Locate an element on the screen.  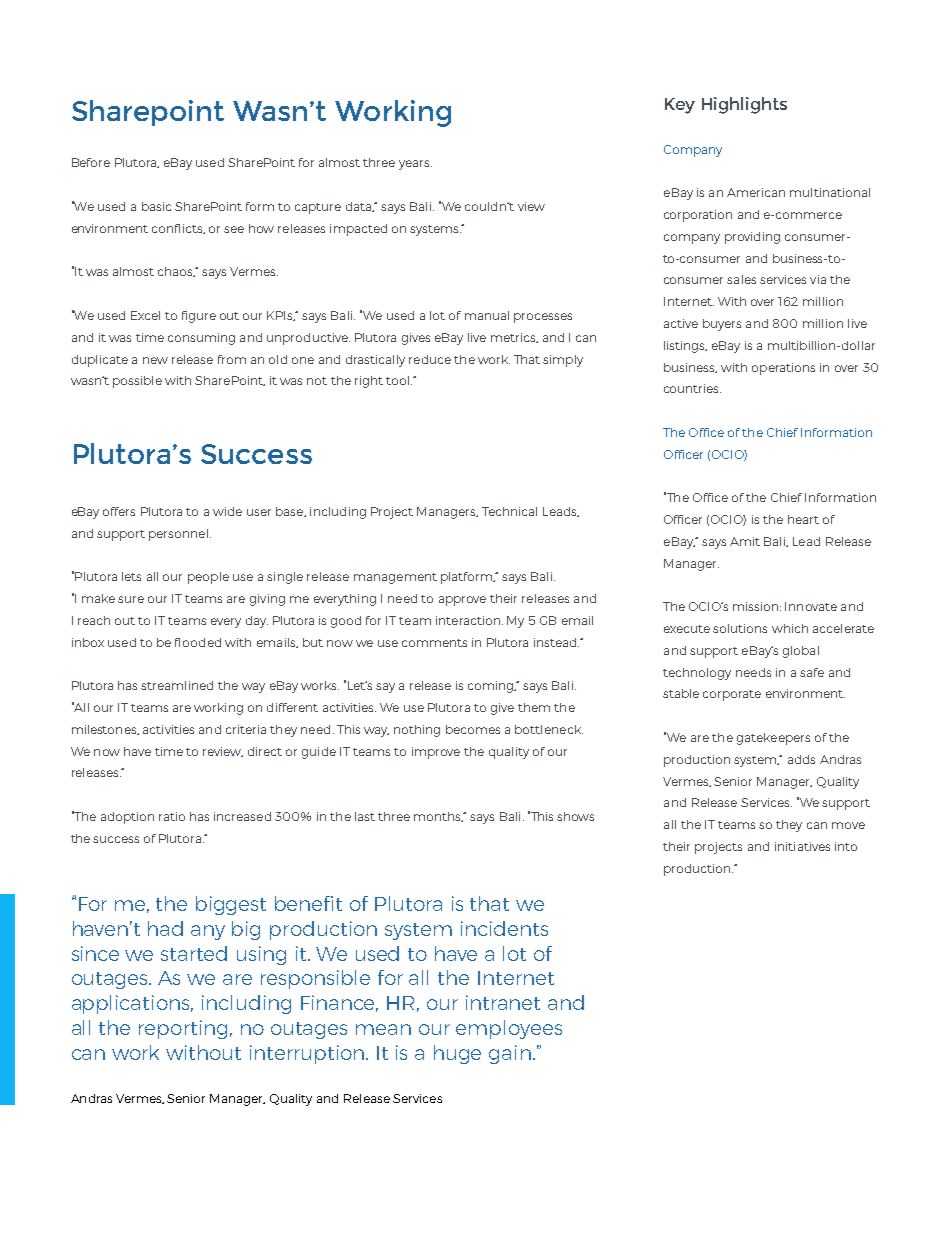
people is located at coordinates (208, 578).
